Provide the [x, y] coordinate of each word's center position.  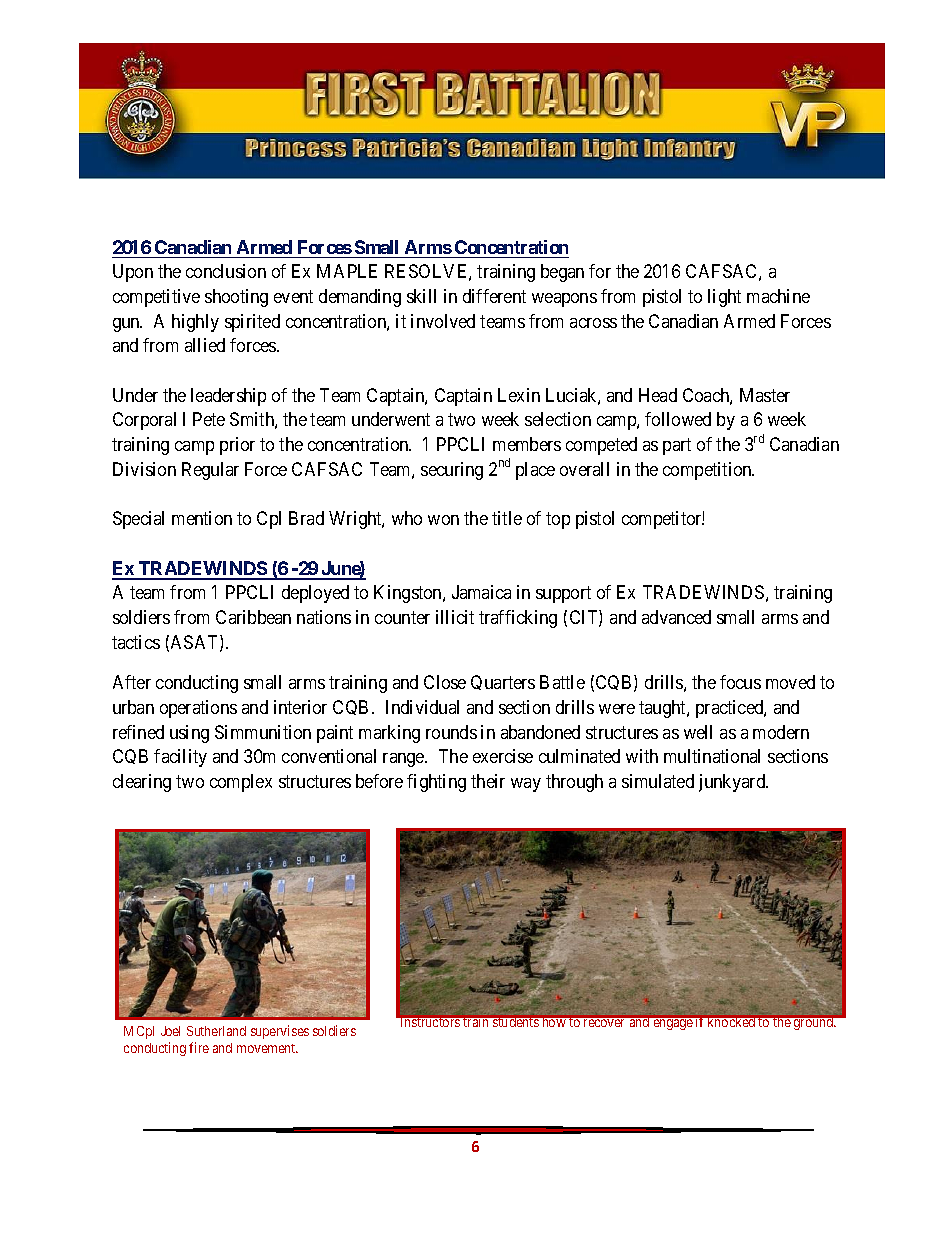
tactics [136, 642]
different [494, 296]
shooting [236, 298]
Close [445, 682]
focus [740, 682]
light [724, 298]
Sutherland [216, 1031]
